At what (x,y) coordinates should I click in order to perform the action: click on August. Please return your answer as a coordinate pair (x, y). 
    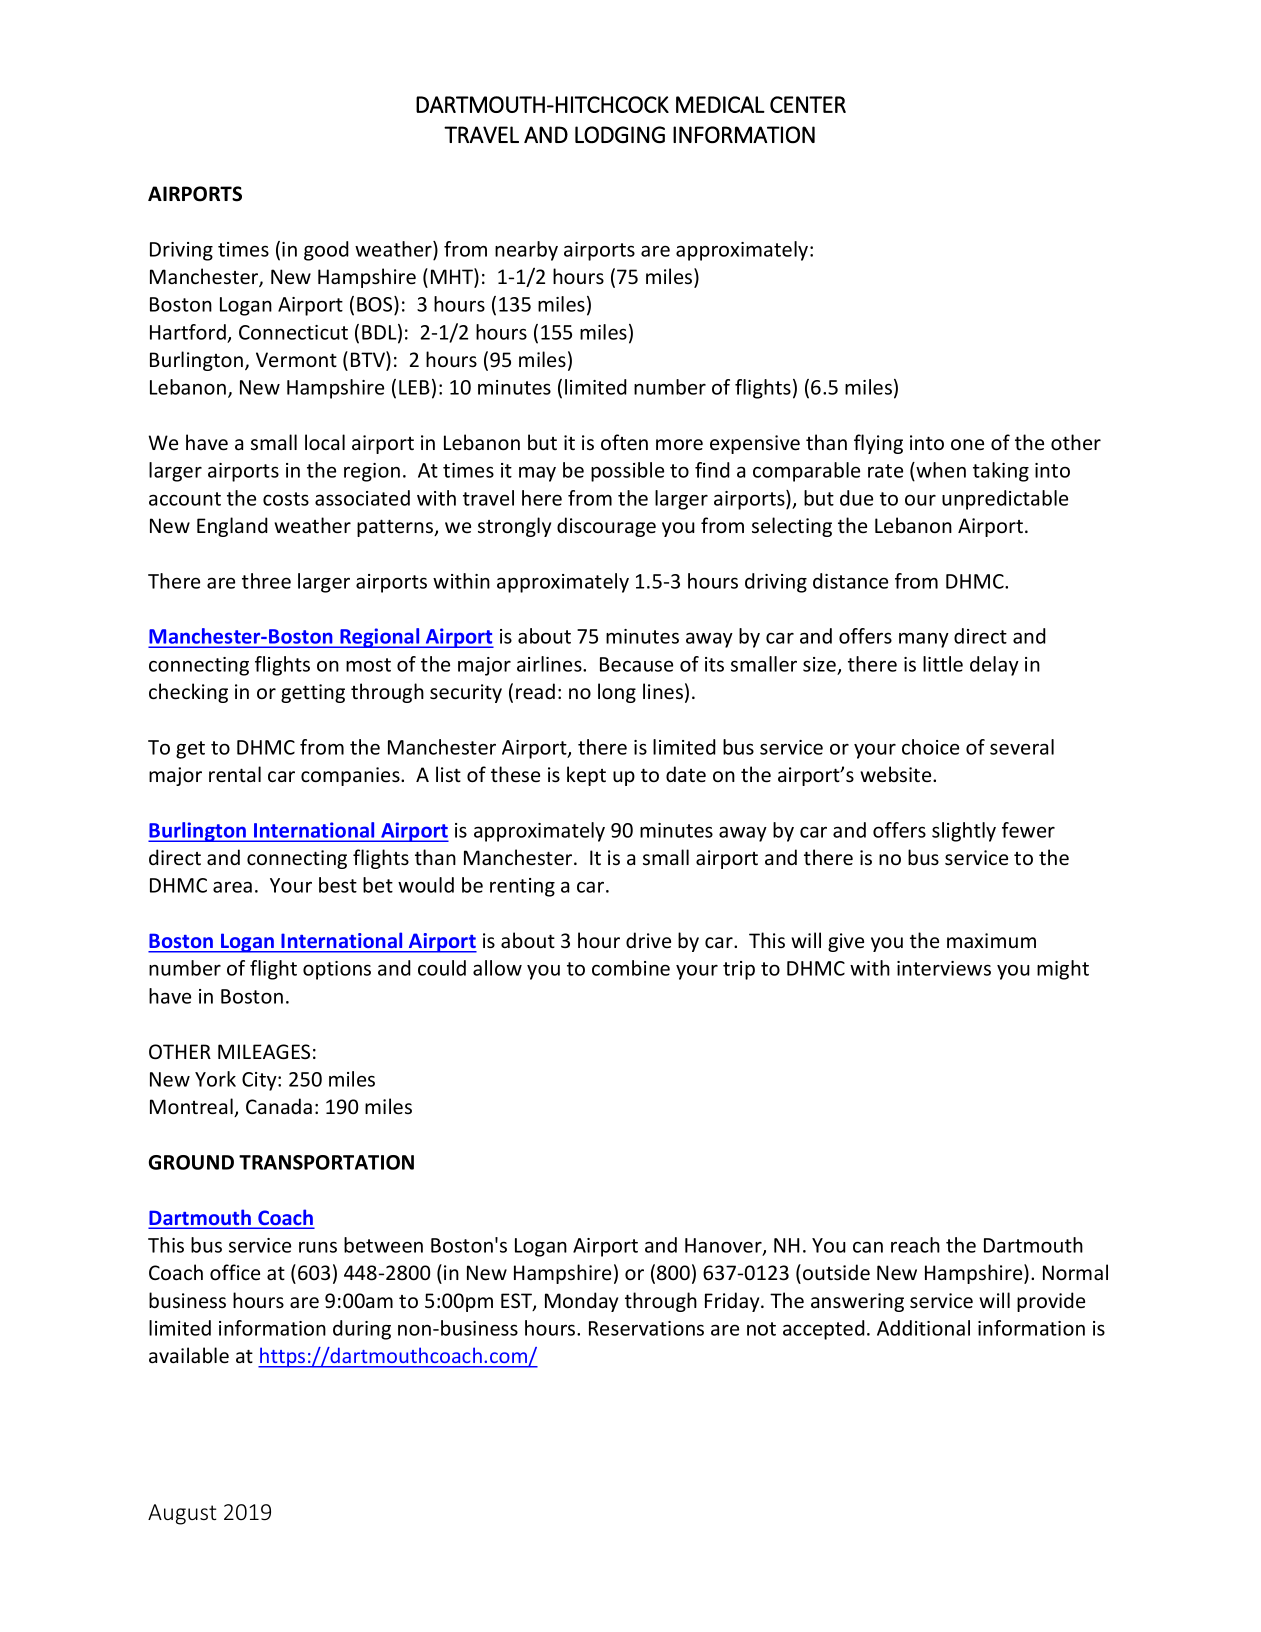
    Looking at the image, I should click on (182, 1514).
